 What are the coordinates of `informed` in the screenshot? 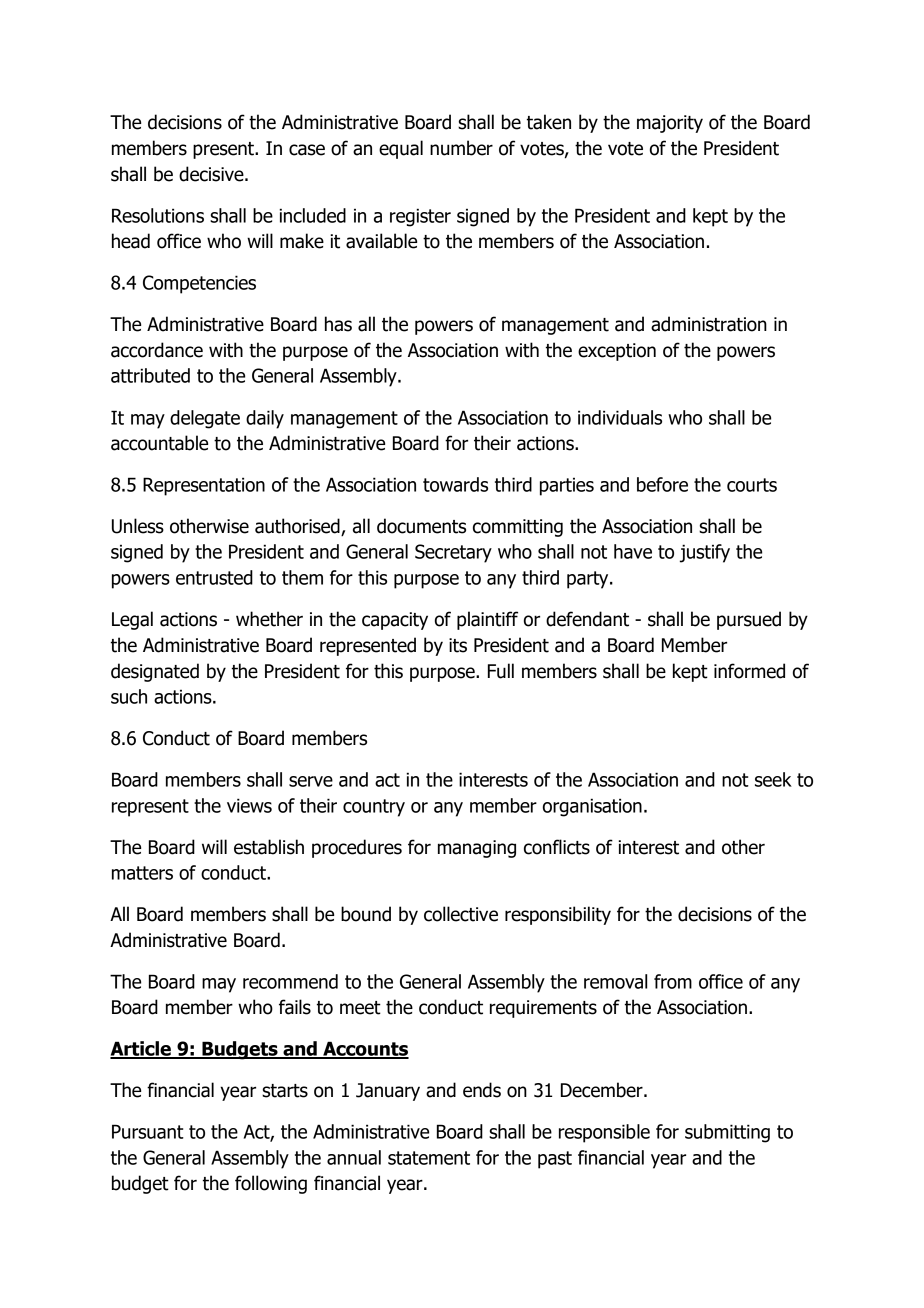 It's located at (749, 671).
